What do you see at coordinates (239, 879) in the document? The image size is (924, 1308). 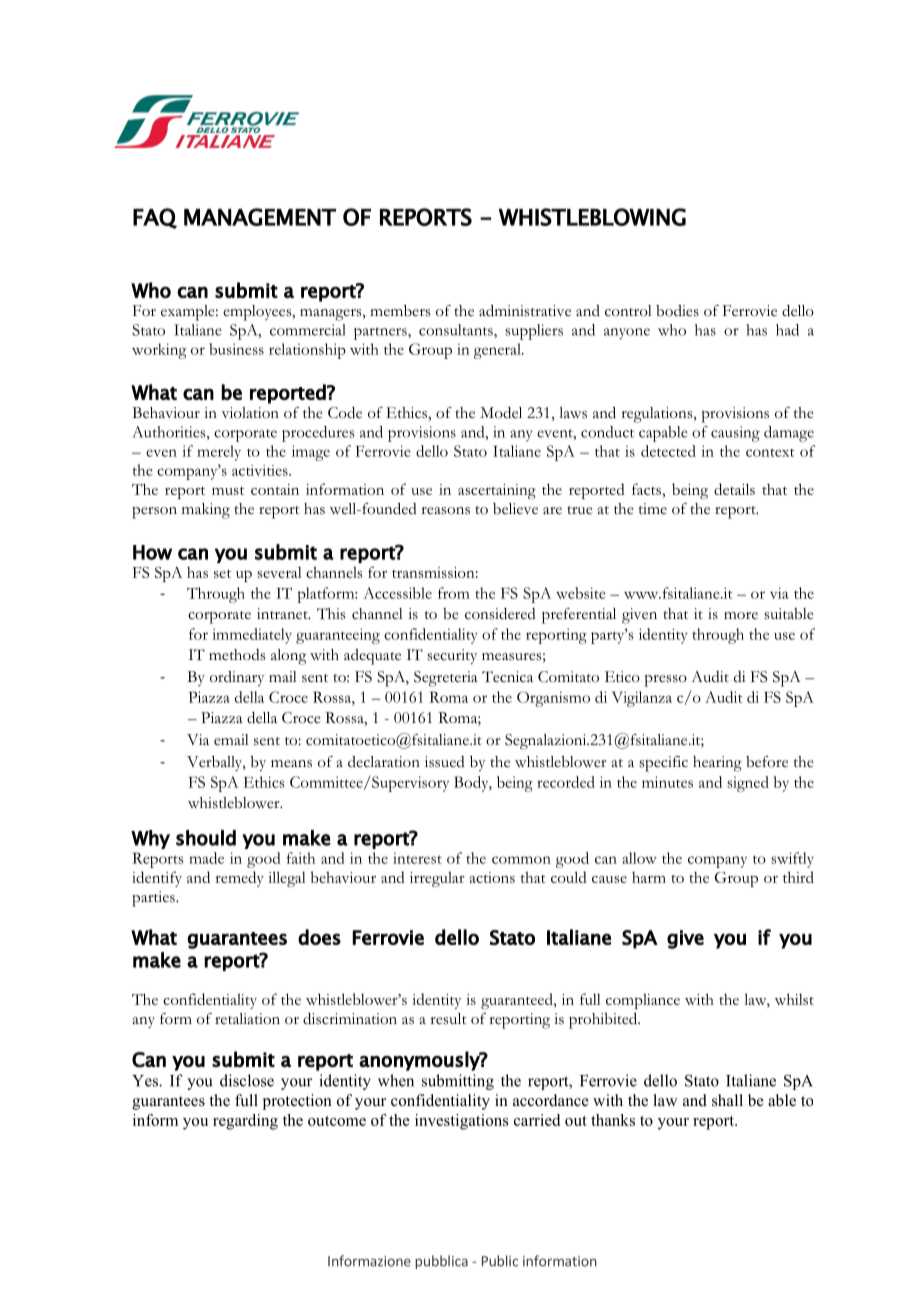 I see `remedy` at bounding box center [239, 879].
